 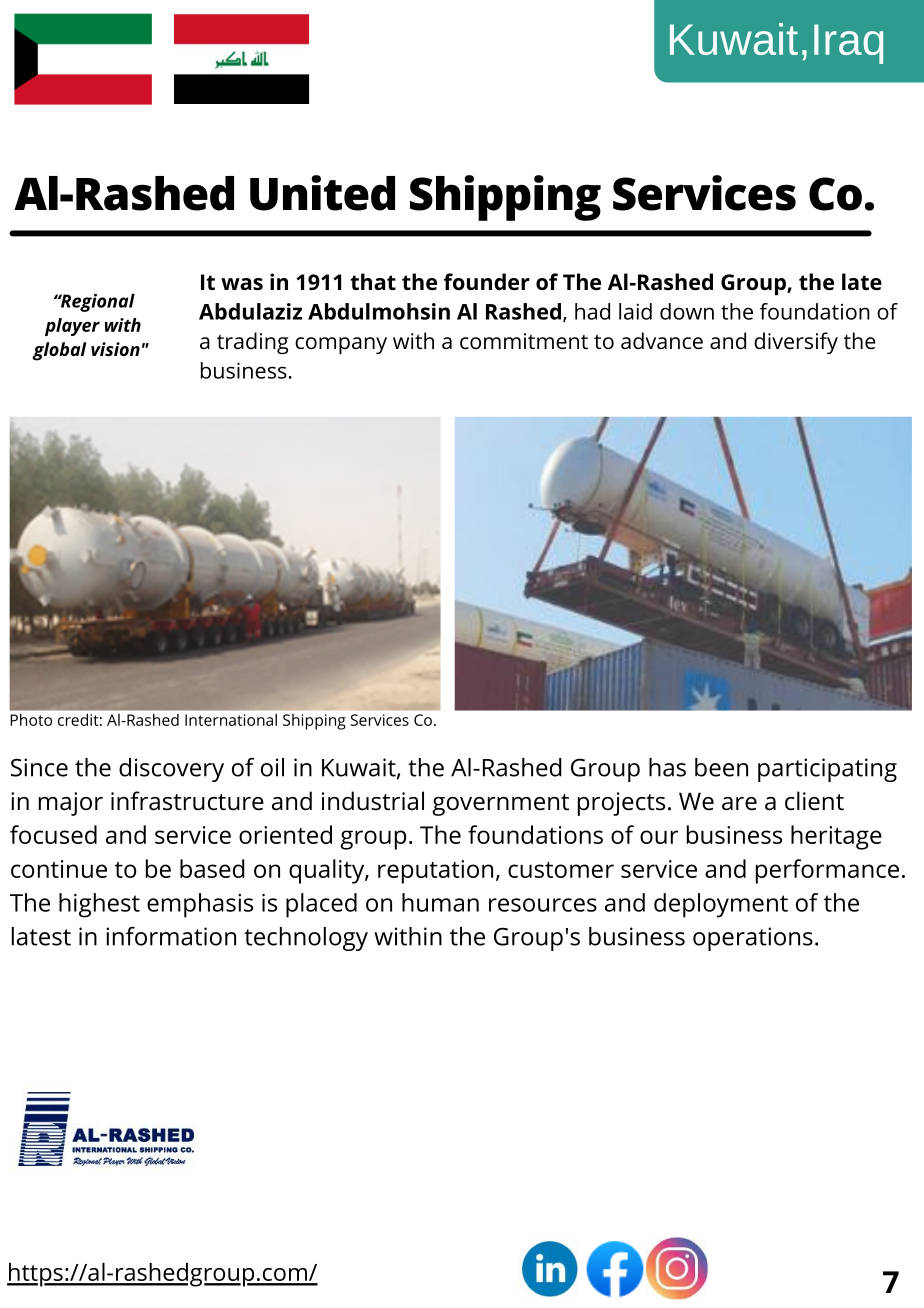 What do you see at coordinates (827, 770) in the screenshot?
I see `participating` at bounding box center [827, 770].
